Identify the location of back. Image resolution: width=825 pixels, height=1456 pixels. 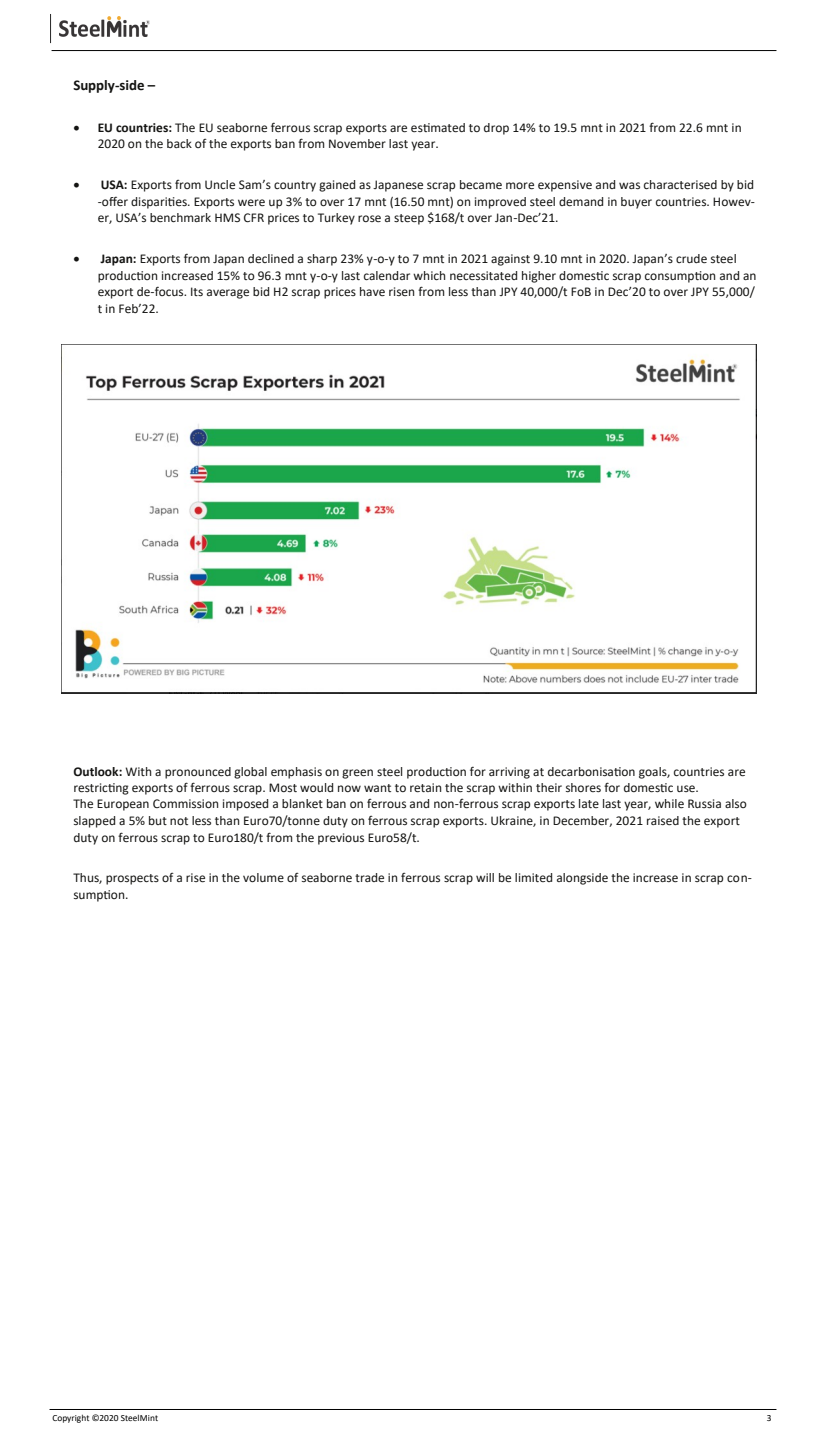
(179, 143).
